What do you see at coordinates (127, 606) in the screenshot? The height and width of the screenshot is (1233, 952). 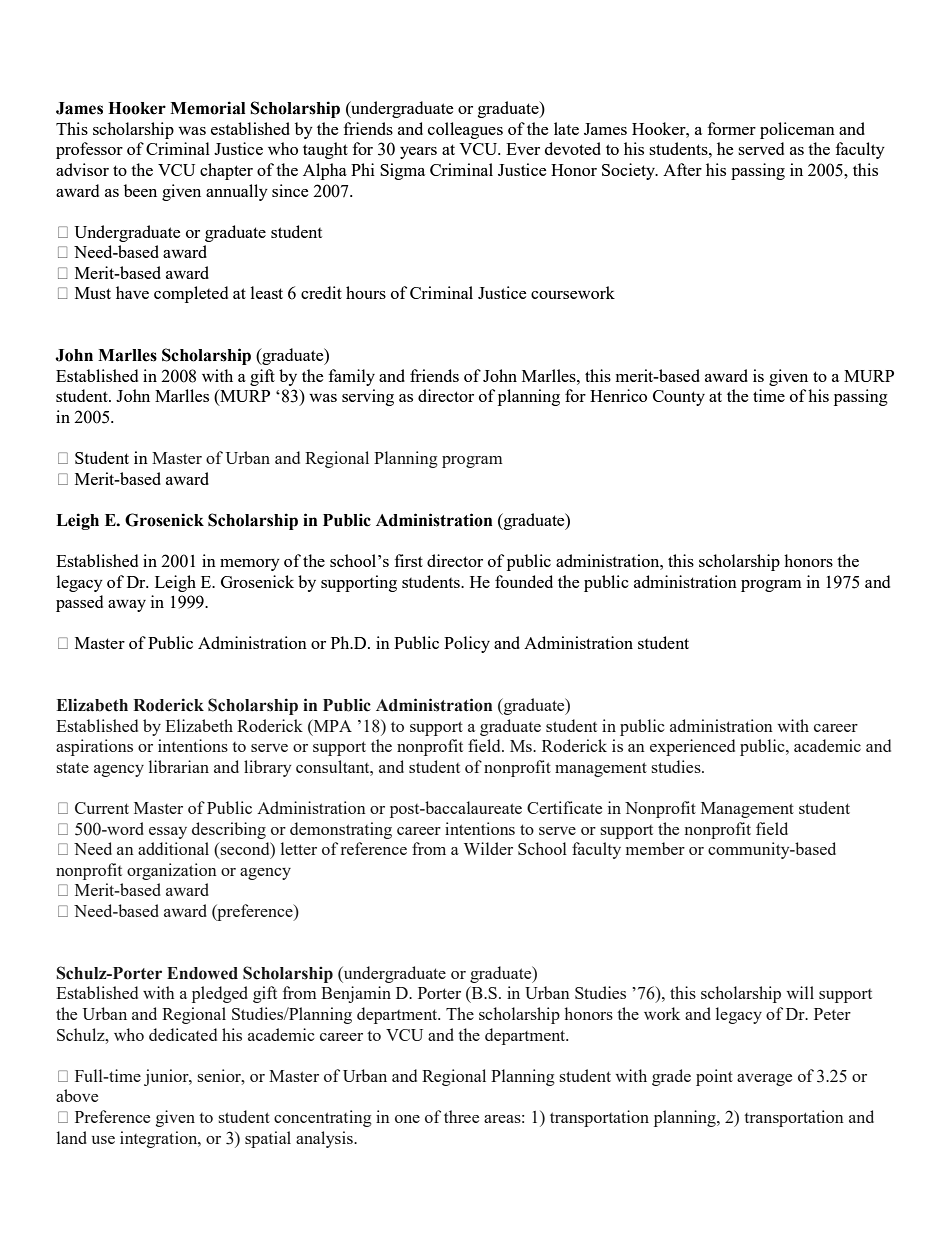 I see `away` at bounding box center [127, 606].
